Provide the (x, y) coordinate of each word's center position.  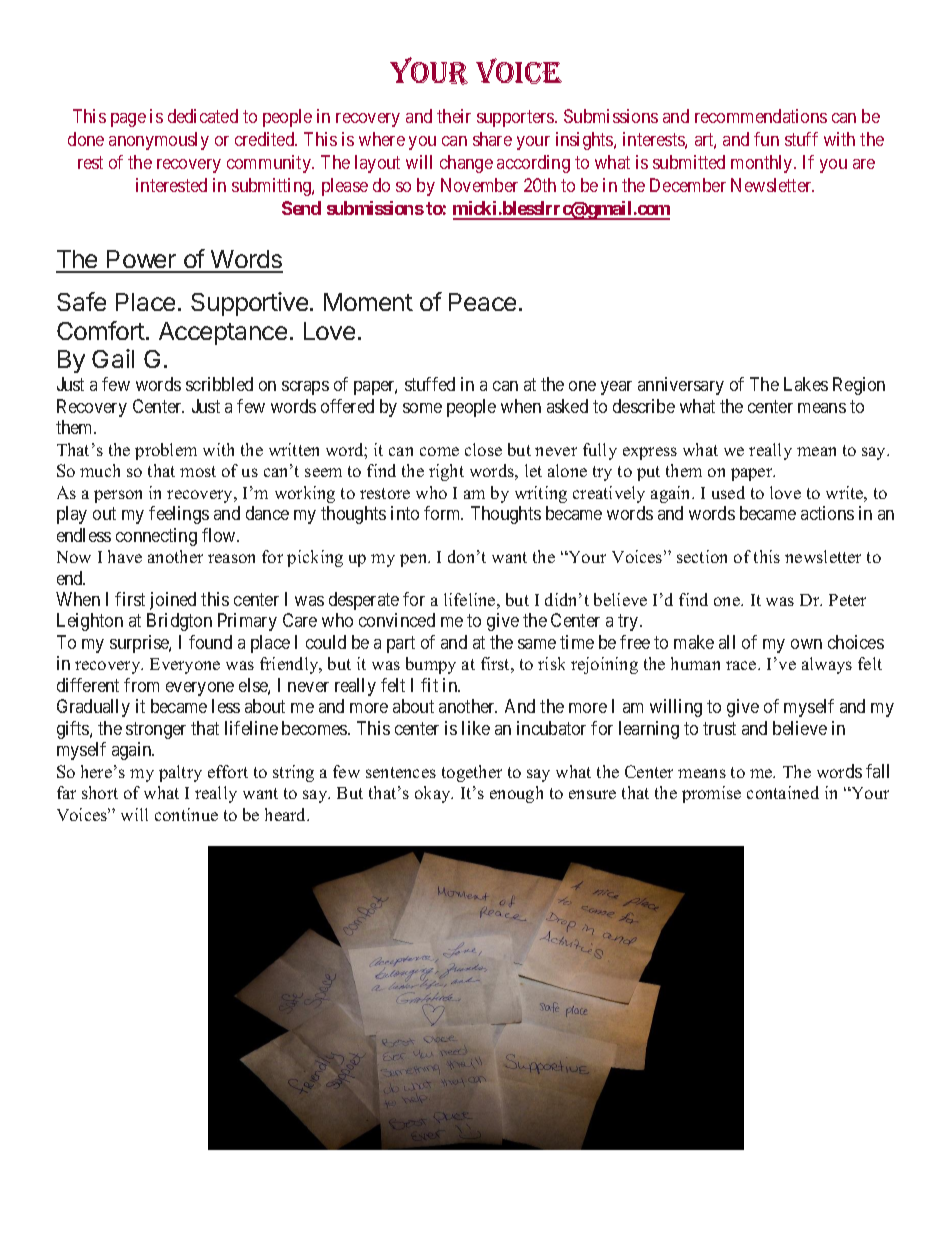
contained (783, 792)
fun (766, 139)
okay (434, 794)
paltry (180, 773)
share (492, 139)
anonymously (159, 141)
